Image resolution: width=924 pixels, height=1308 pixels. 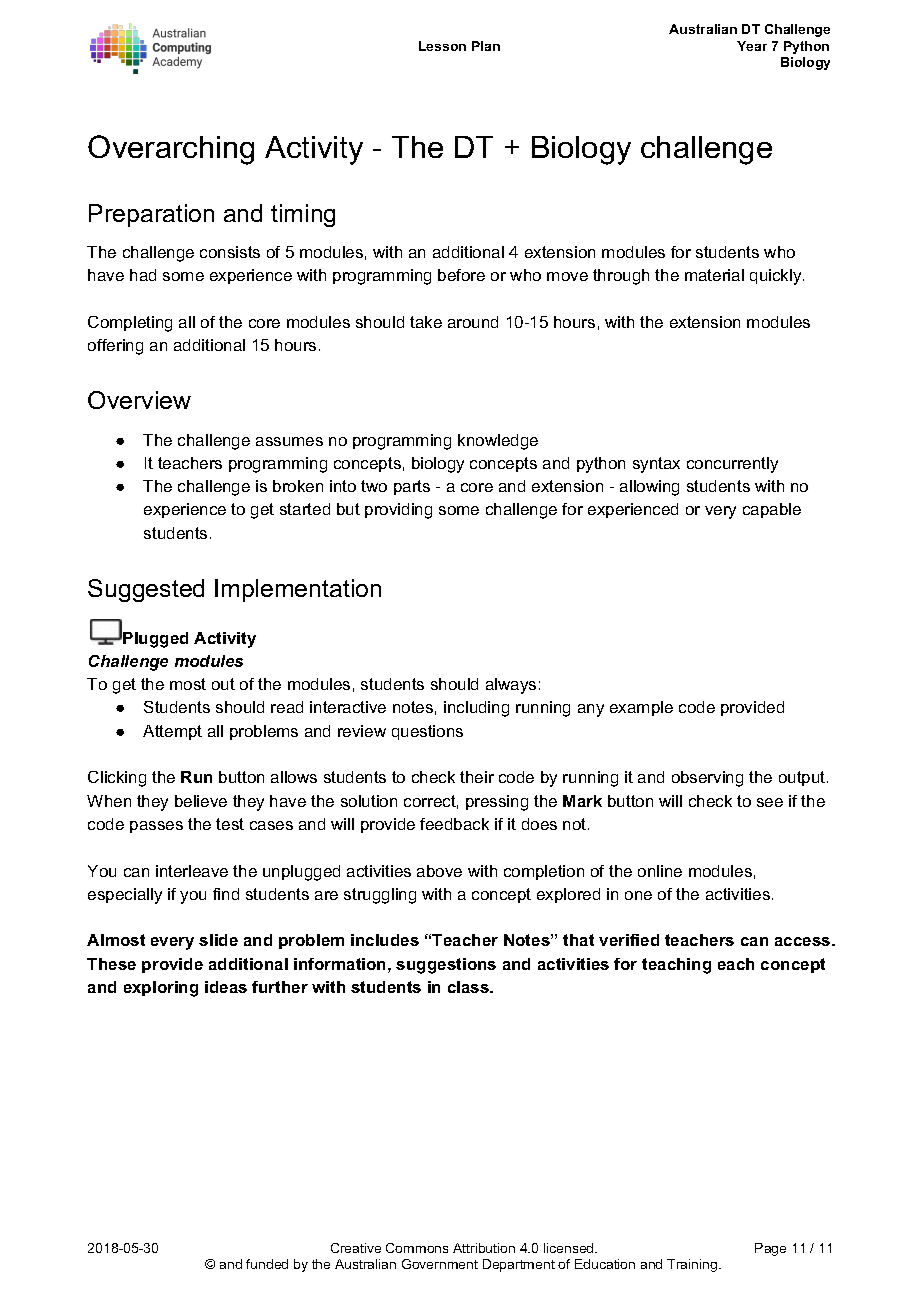 What do you see at coordinates (660, 871) in the screenshot?
I see `online` at bounding box center [660, 871].
